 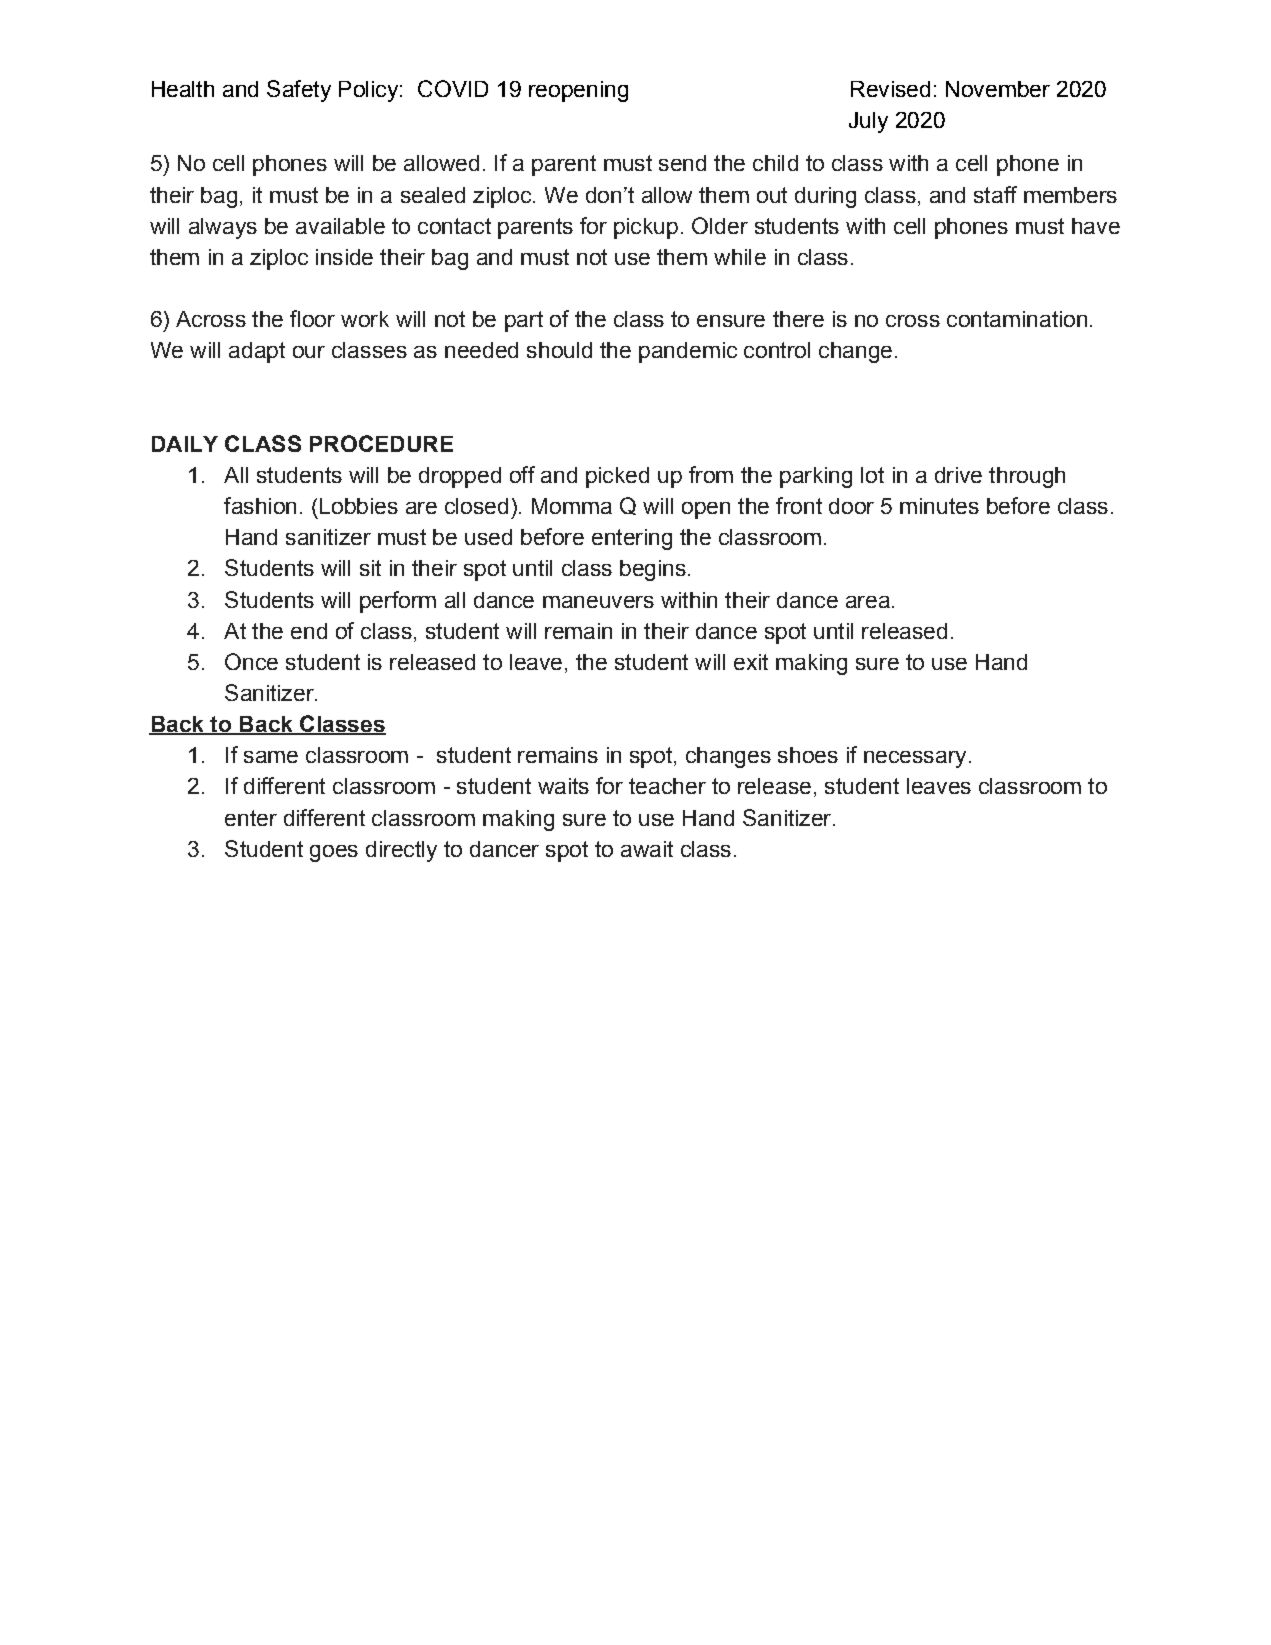 I want to click on fashion, so click(x=260, y=505).
